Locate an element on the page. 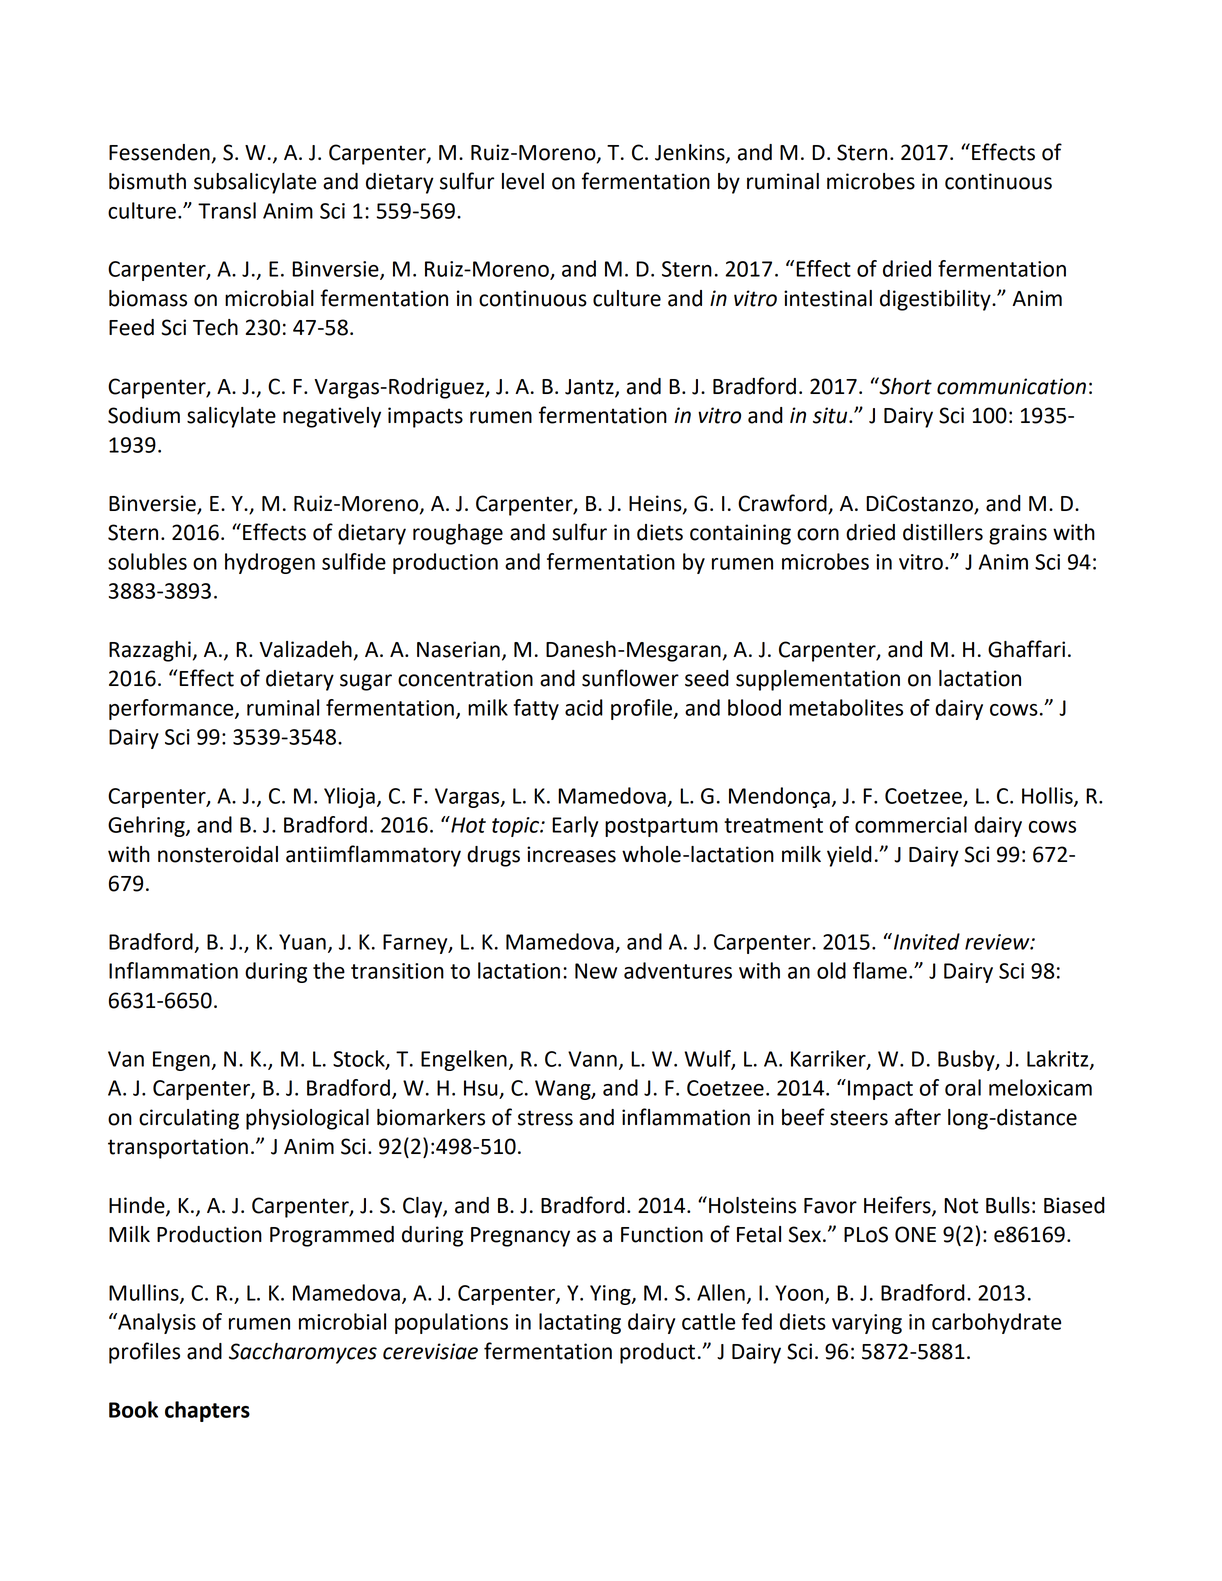 This document has width=1222, height=1581. lactating is located at coordinates (580, 1323).
